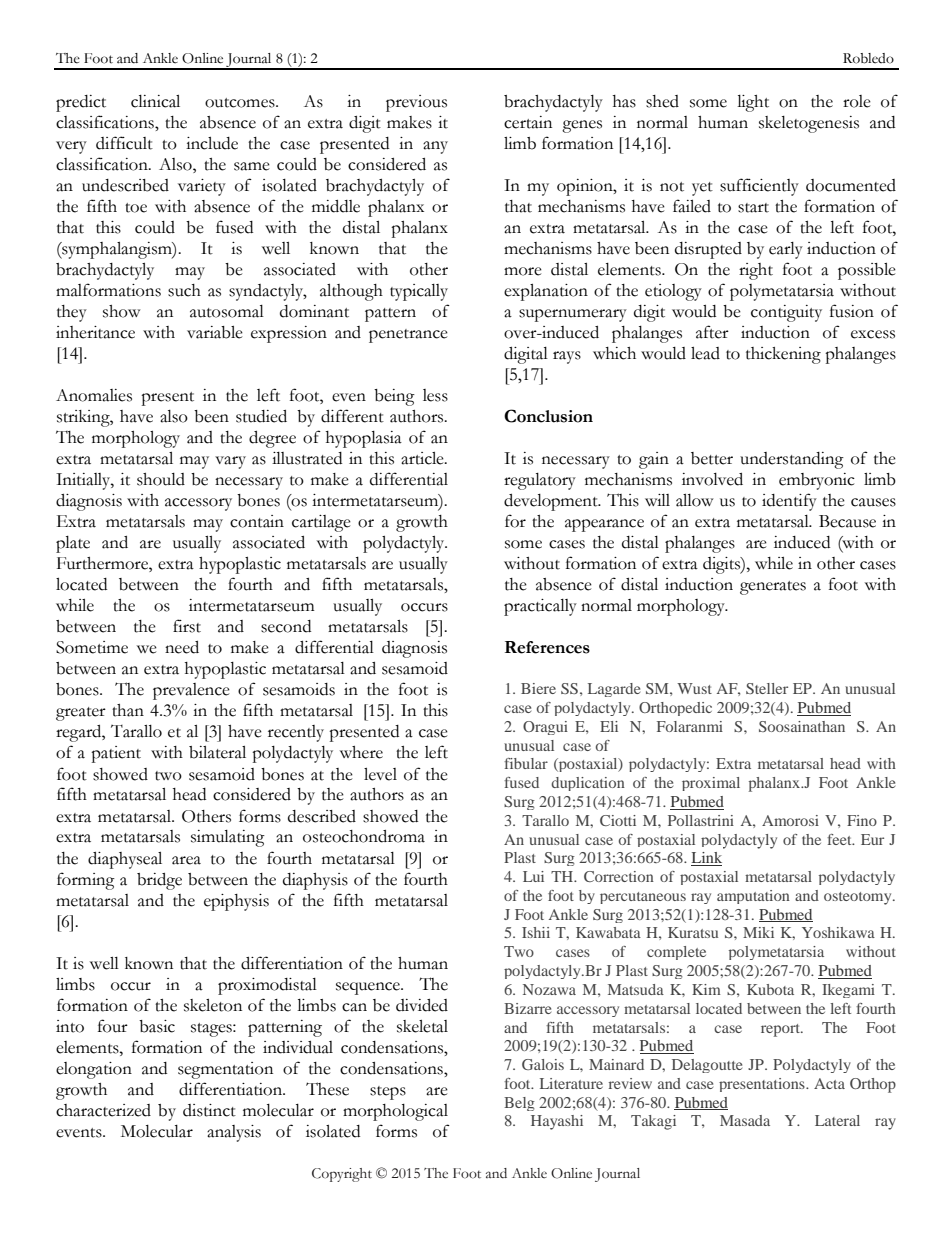 This document has width=952, height=1233. I want to click on light, so click(753, 103).
